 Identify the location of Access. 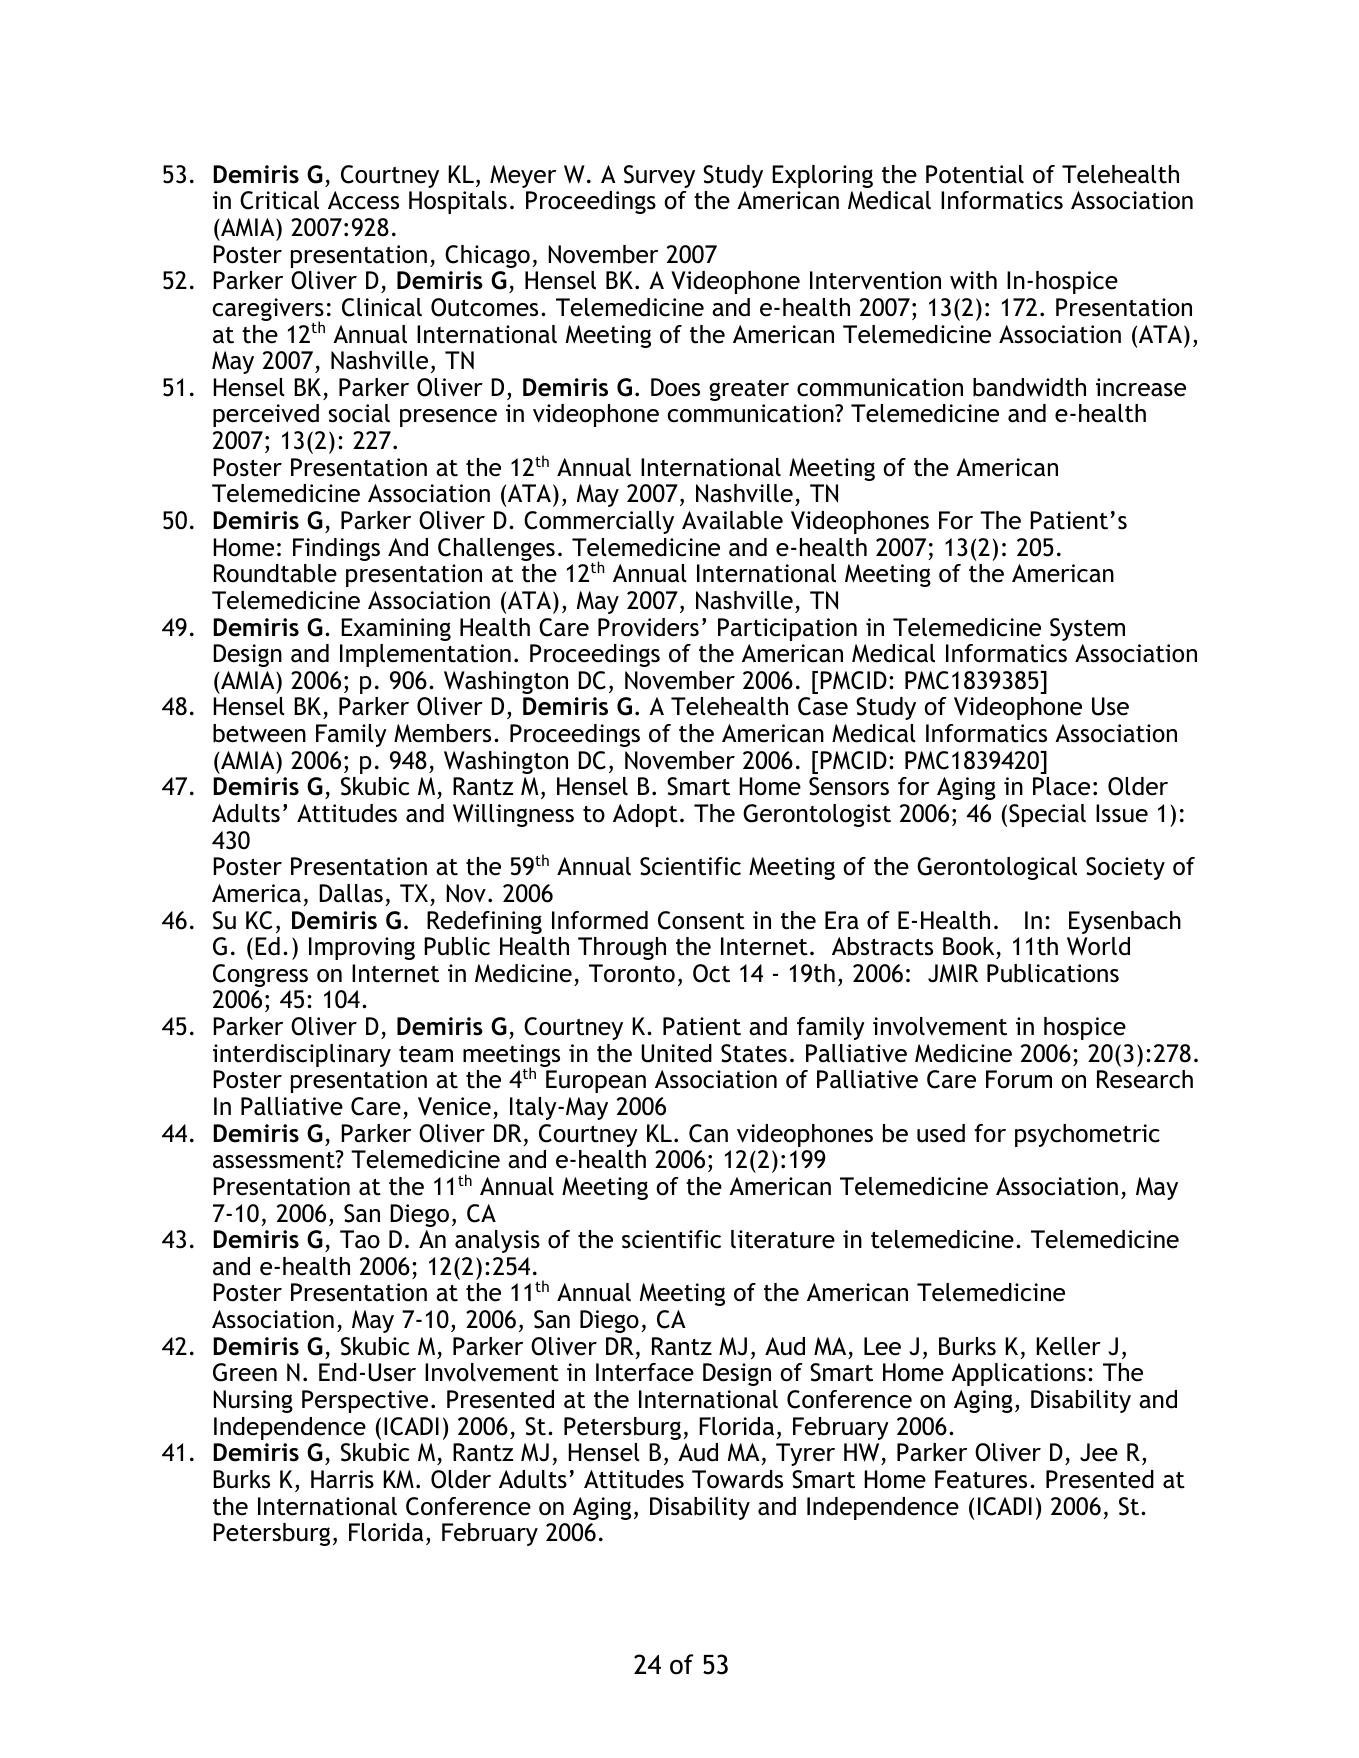
(363, 200).
